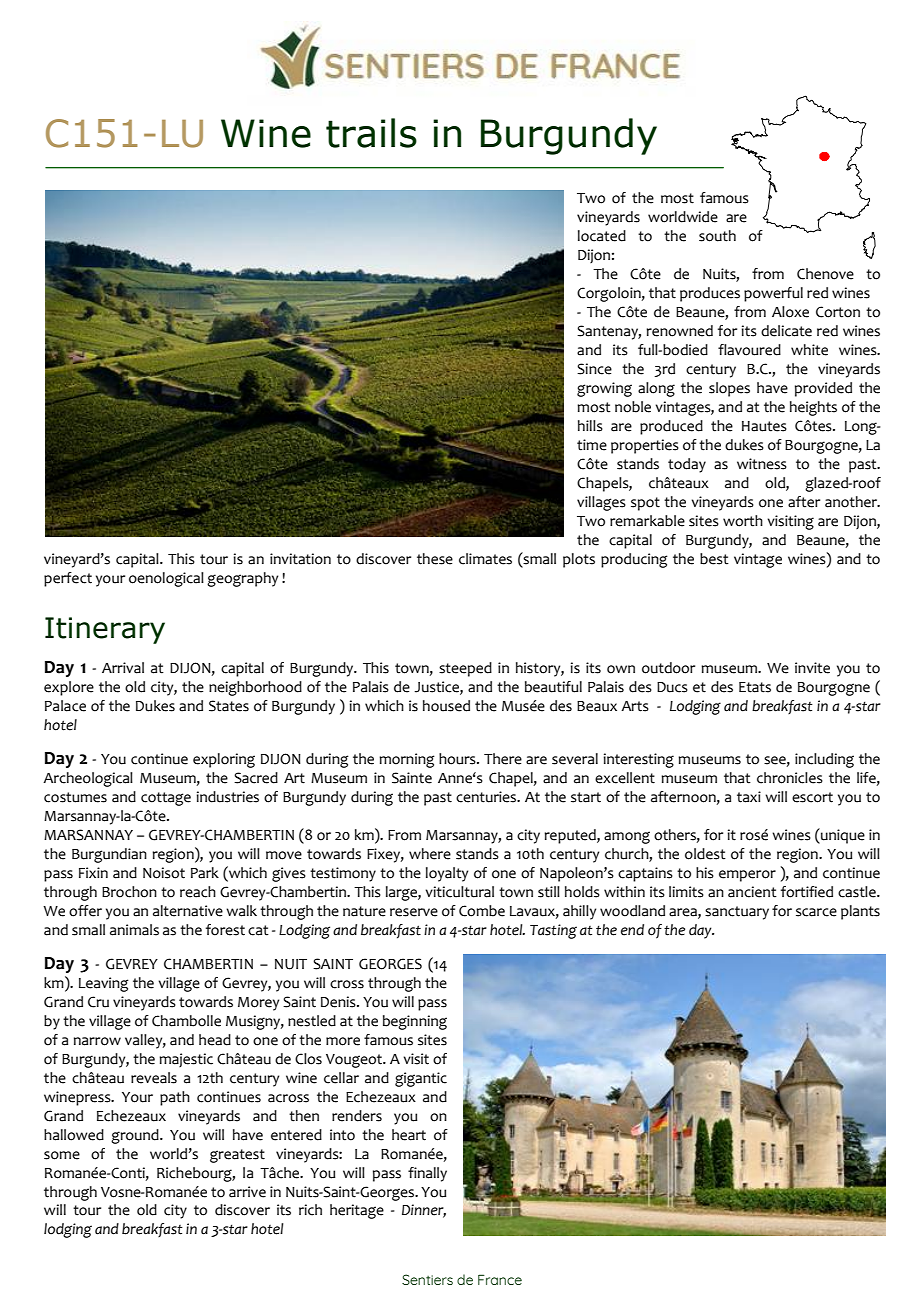  What do you see at coordinates (602, 236) in the image?
I see `located` at bounding box center [602, 236].
